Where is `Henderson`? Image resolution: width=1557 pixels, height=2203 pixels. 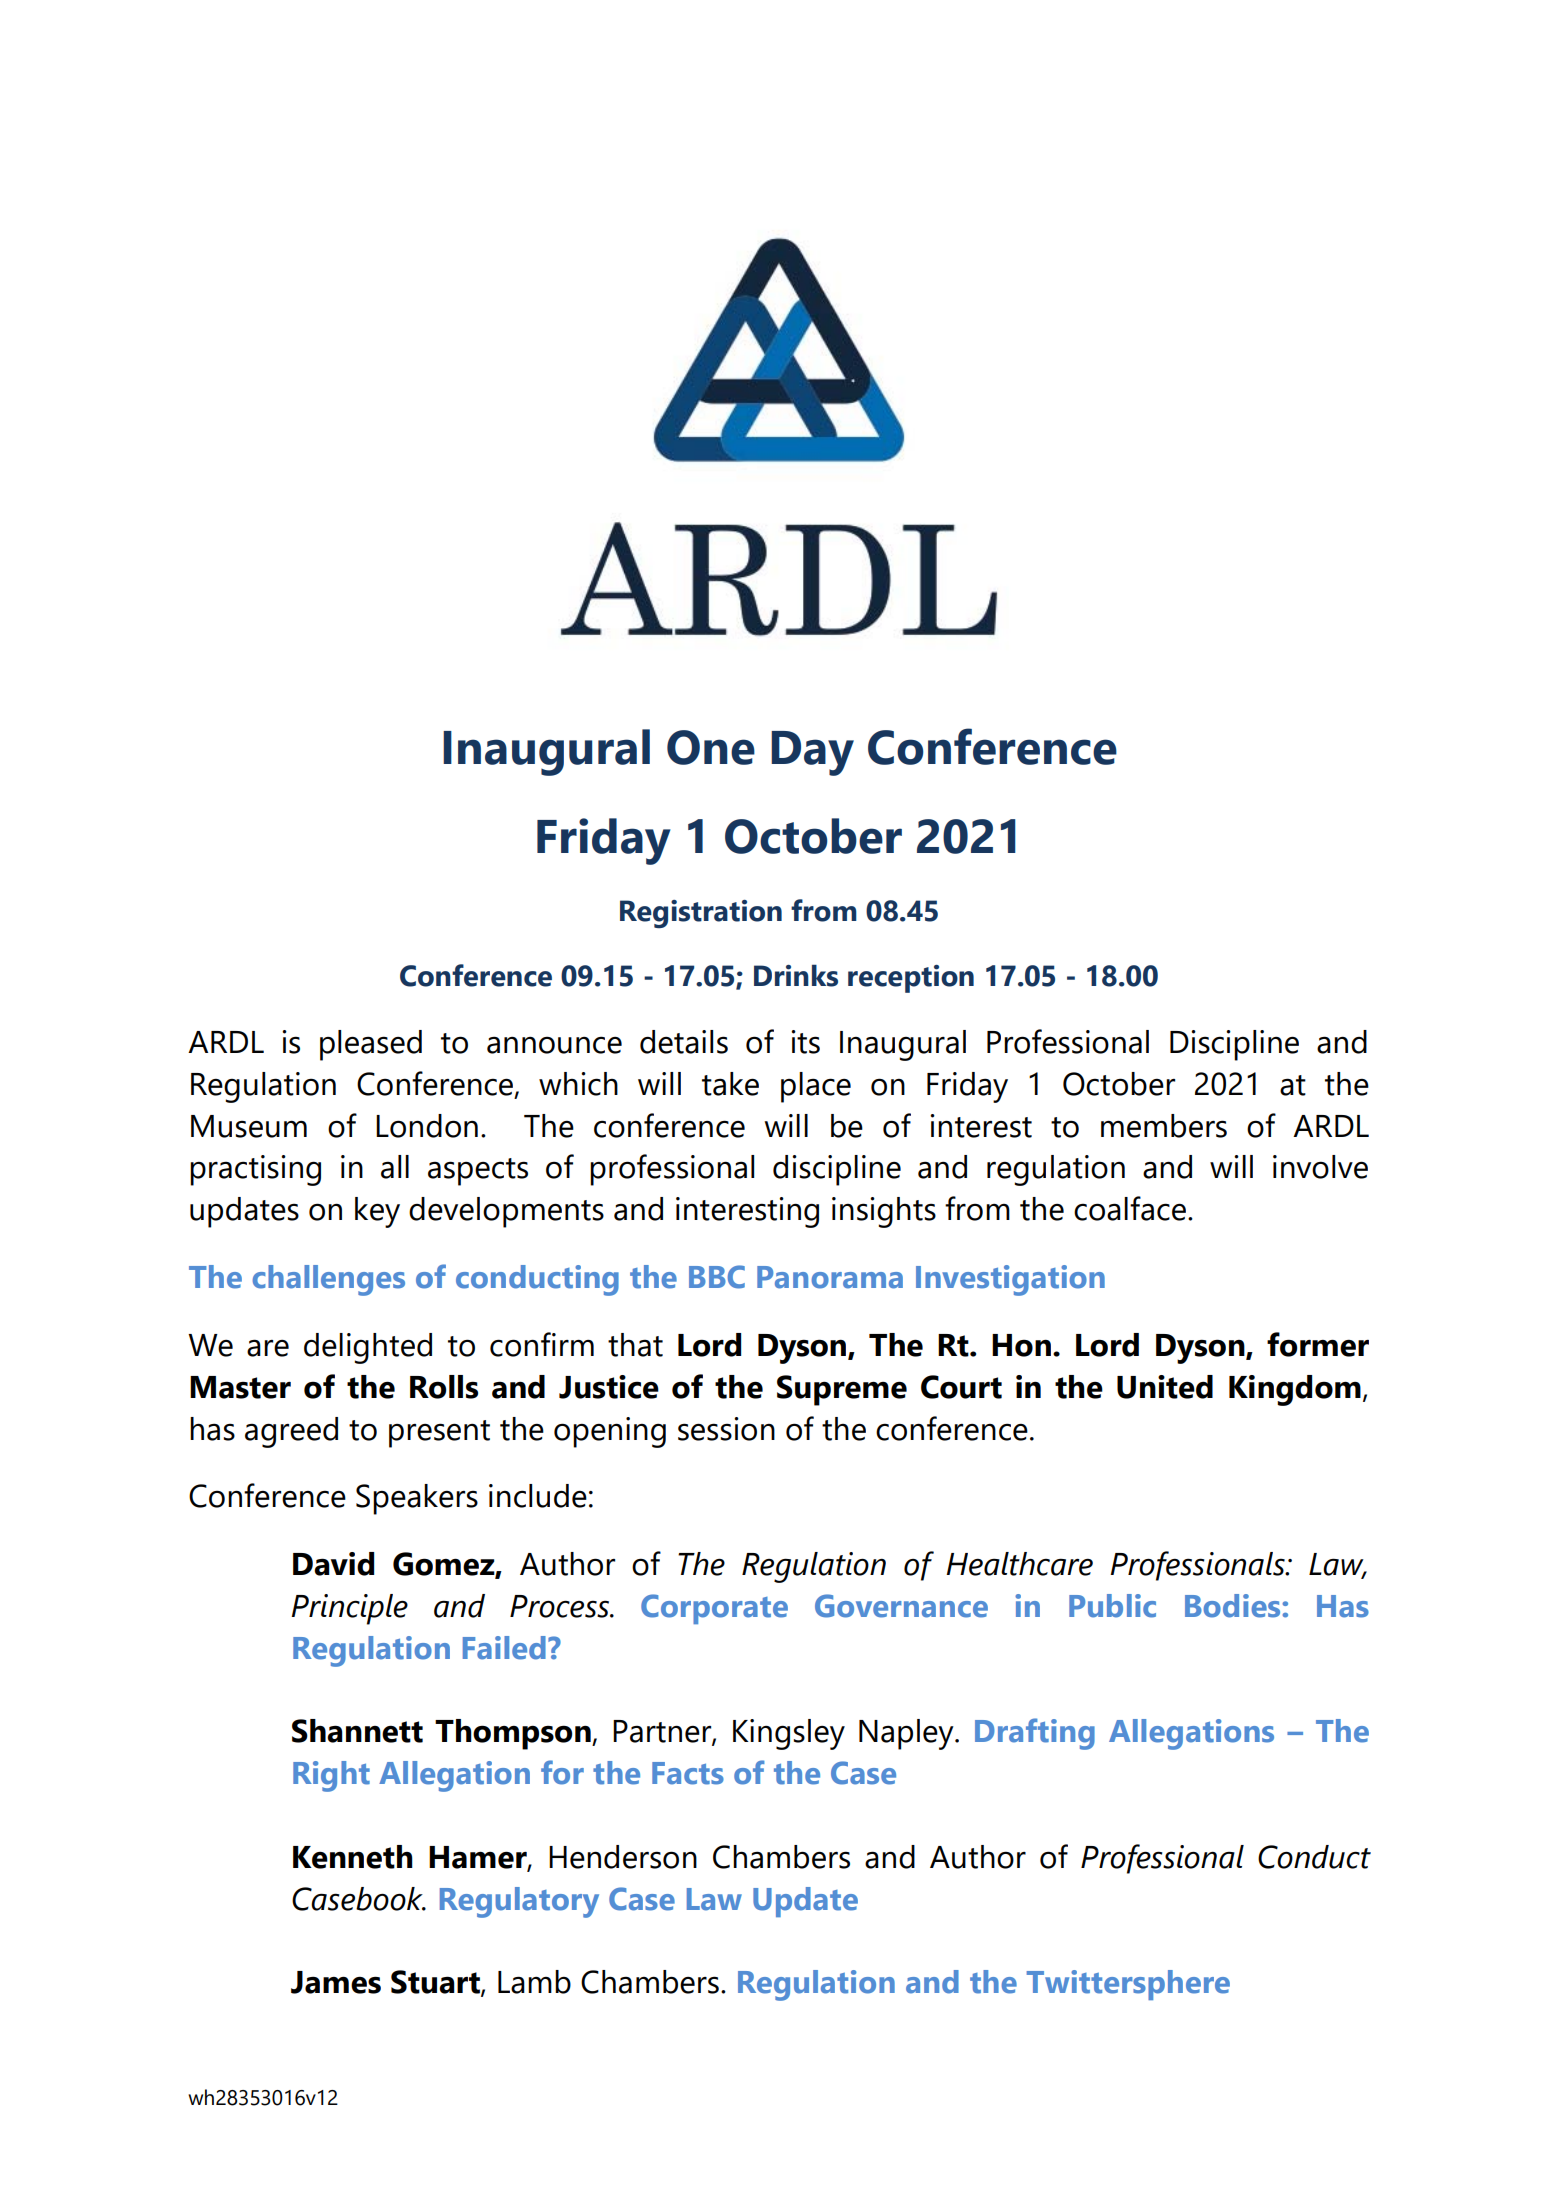
Henderson is located at coordinates (623, 1857).
